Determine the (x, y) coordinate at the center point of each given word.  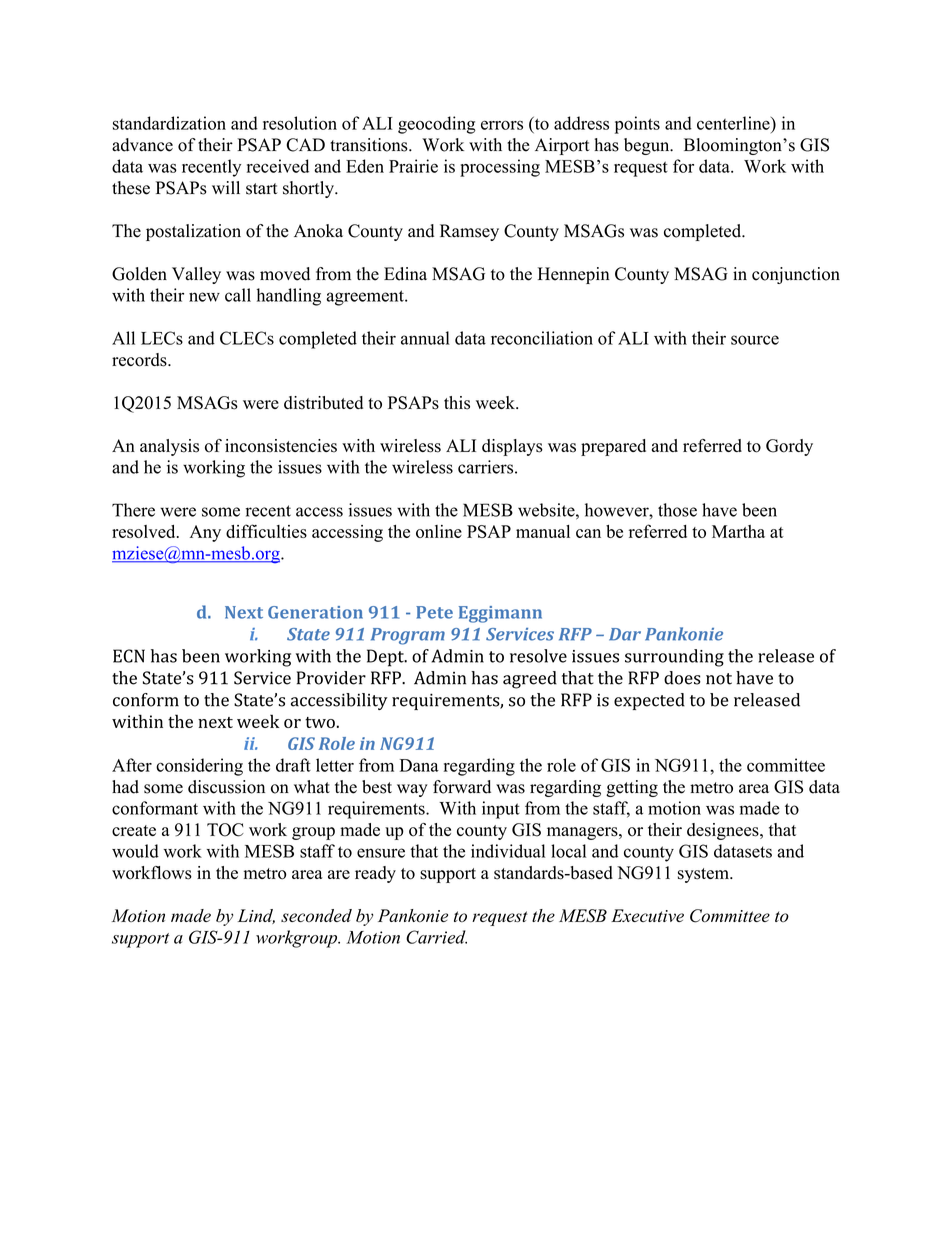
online (439, 531)
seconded (316, 915)
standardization (169, 123)
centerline (734, 123)
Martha (738, 531)
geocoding (437, 125)
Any (205, 533)
